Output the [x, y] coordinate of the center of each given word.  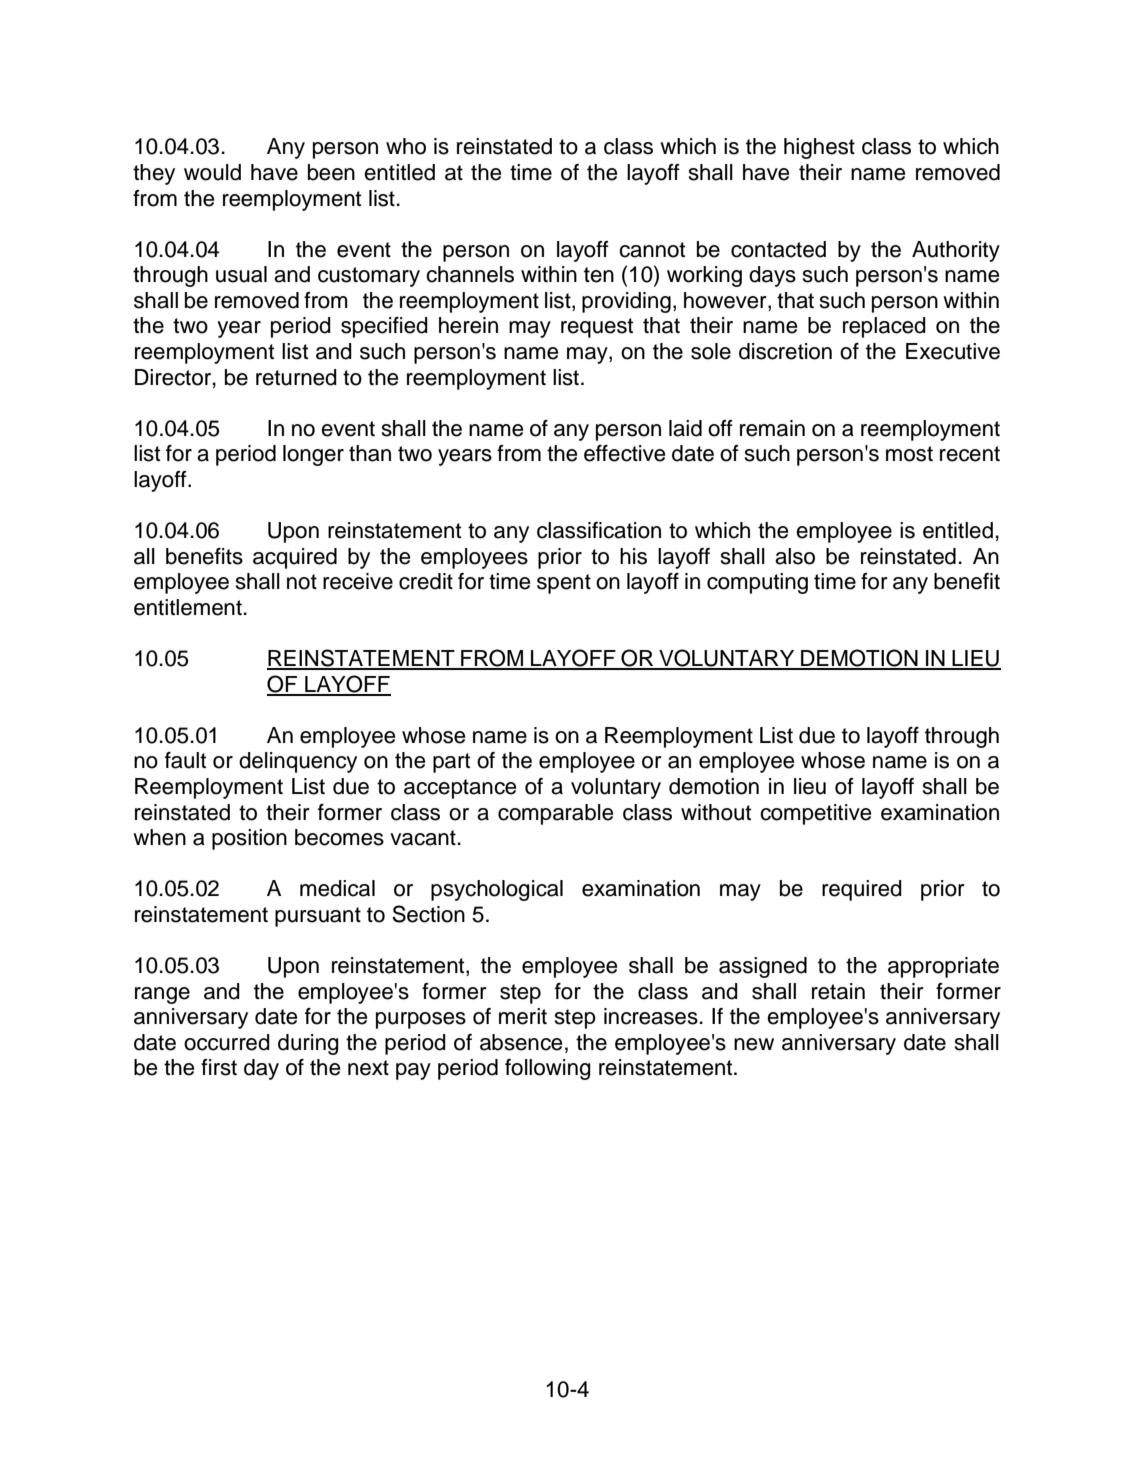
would [212, 172]
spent [564, 584]
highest [819, 148]
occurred [227, 1042]
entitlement [188, 607]
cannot [652, 250]
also [795, 556]
